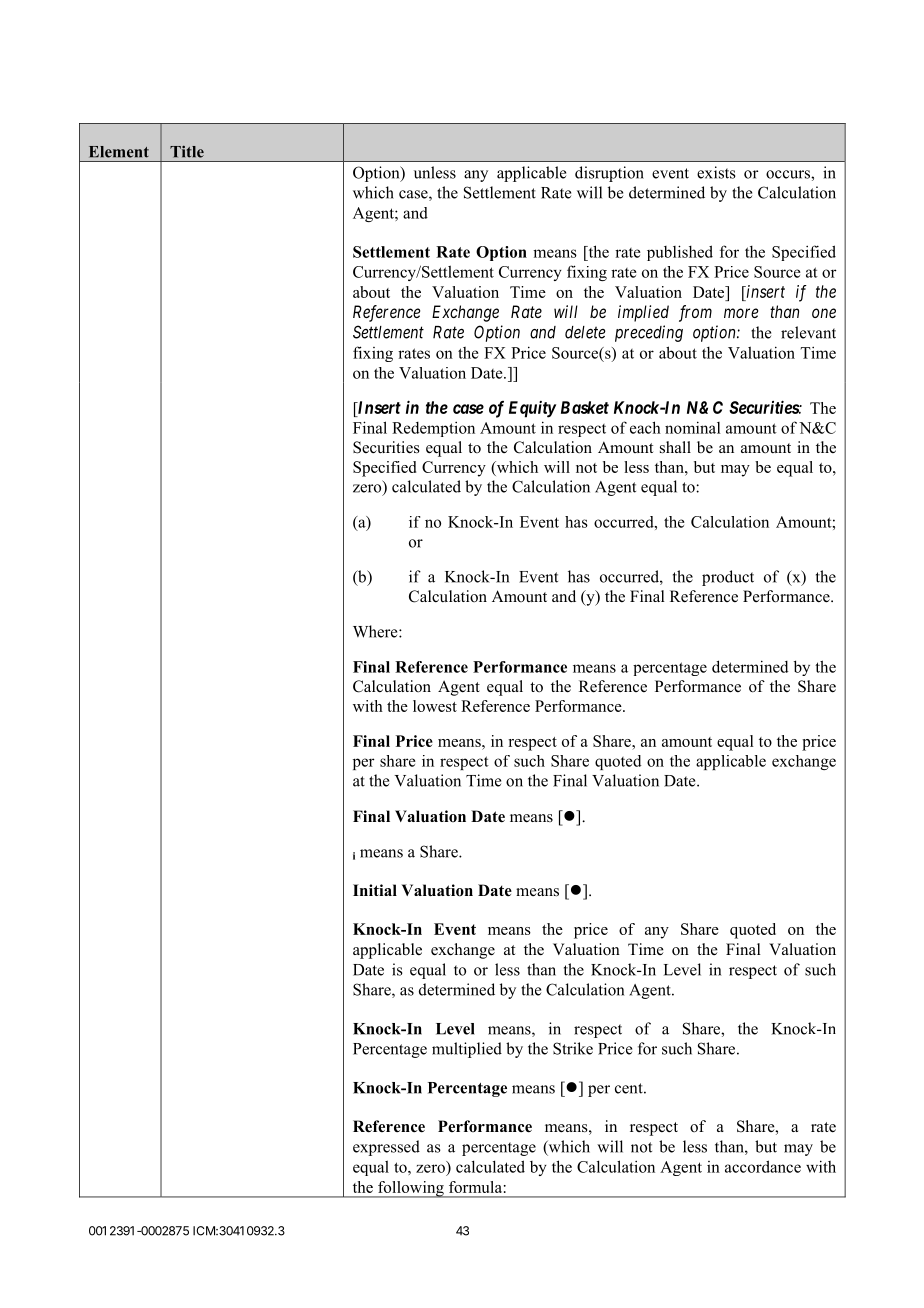  What do you see at coordinates (411, 1189) in the screenshot?
I see `following` at bounding box center [411, 1189].
